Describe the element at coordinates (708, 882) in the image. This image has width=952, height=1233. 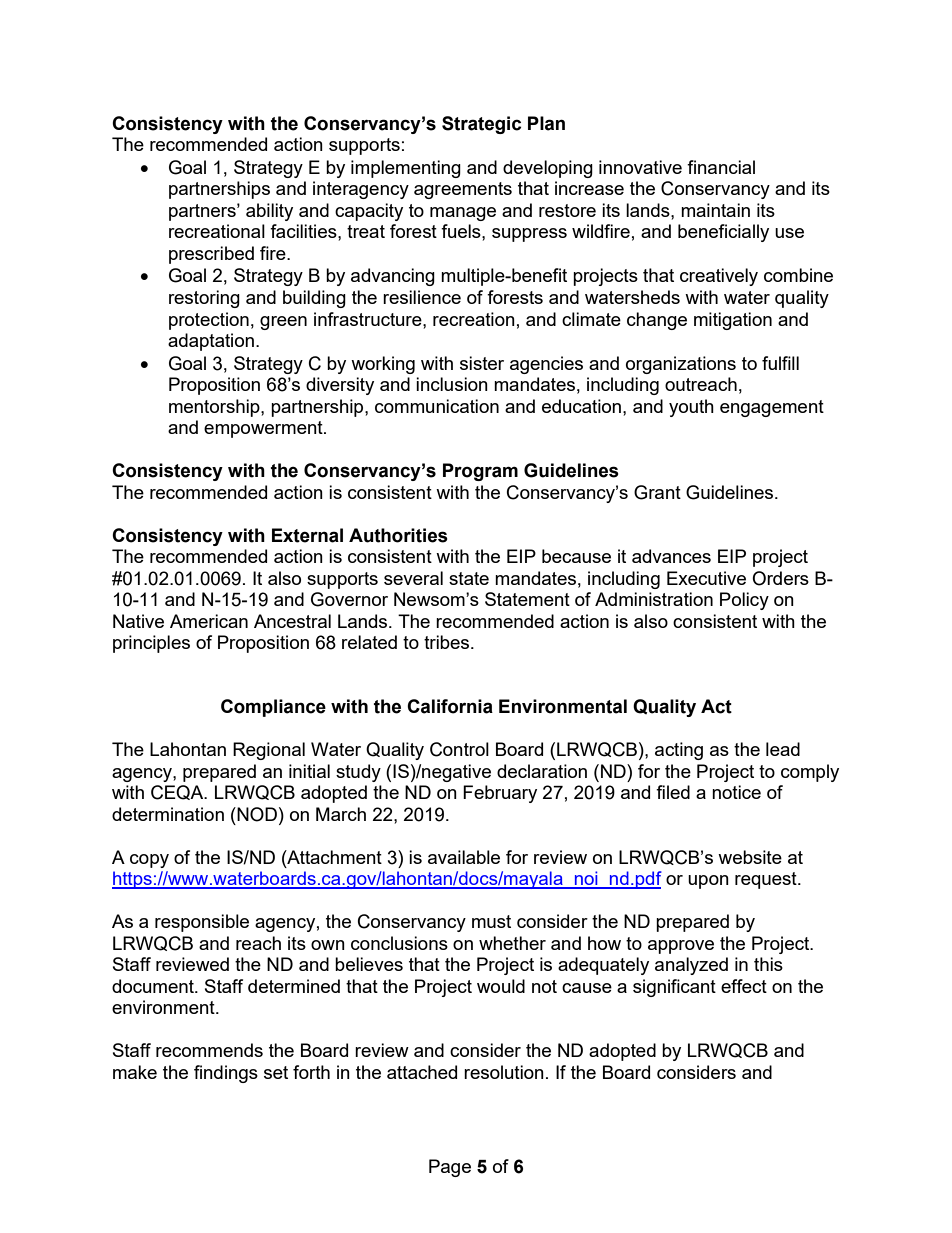
I see `upon` at that location.
